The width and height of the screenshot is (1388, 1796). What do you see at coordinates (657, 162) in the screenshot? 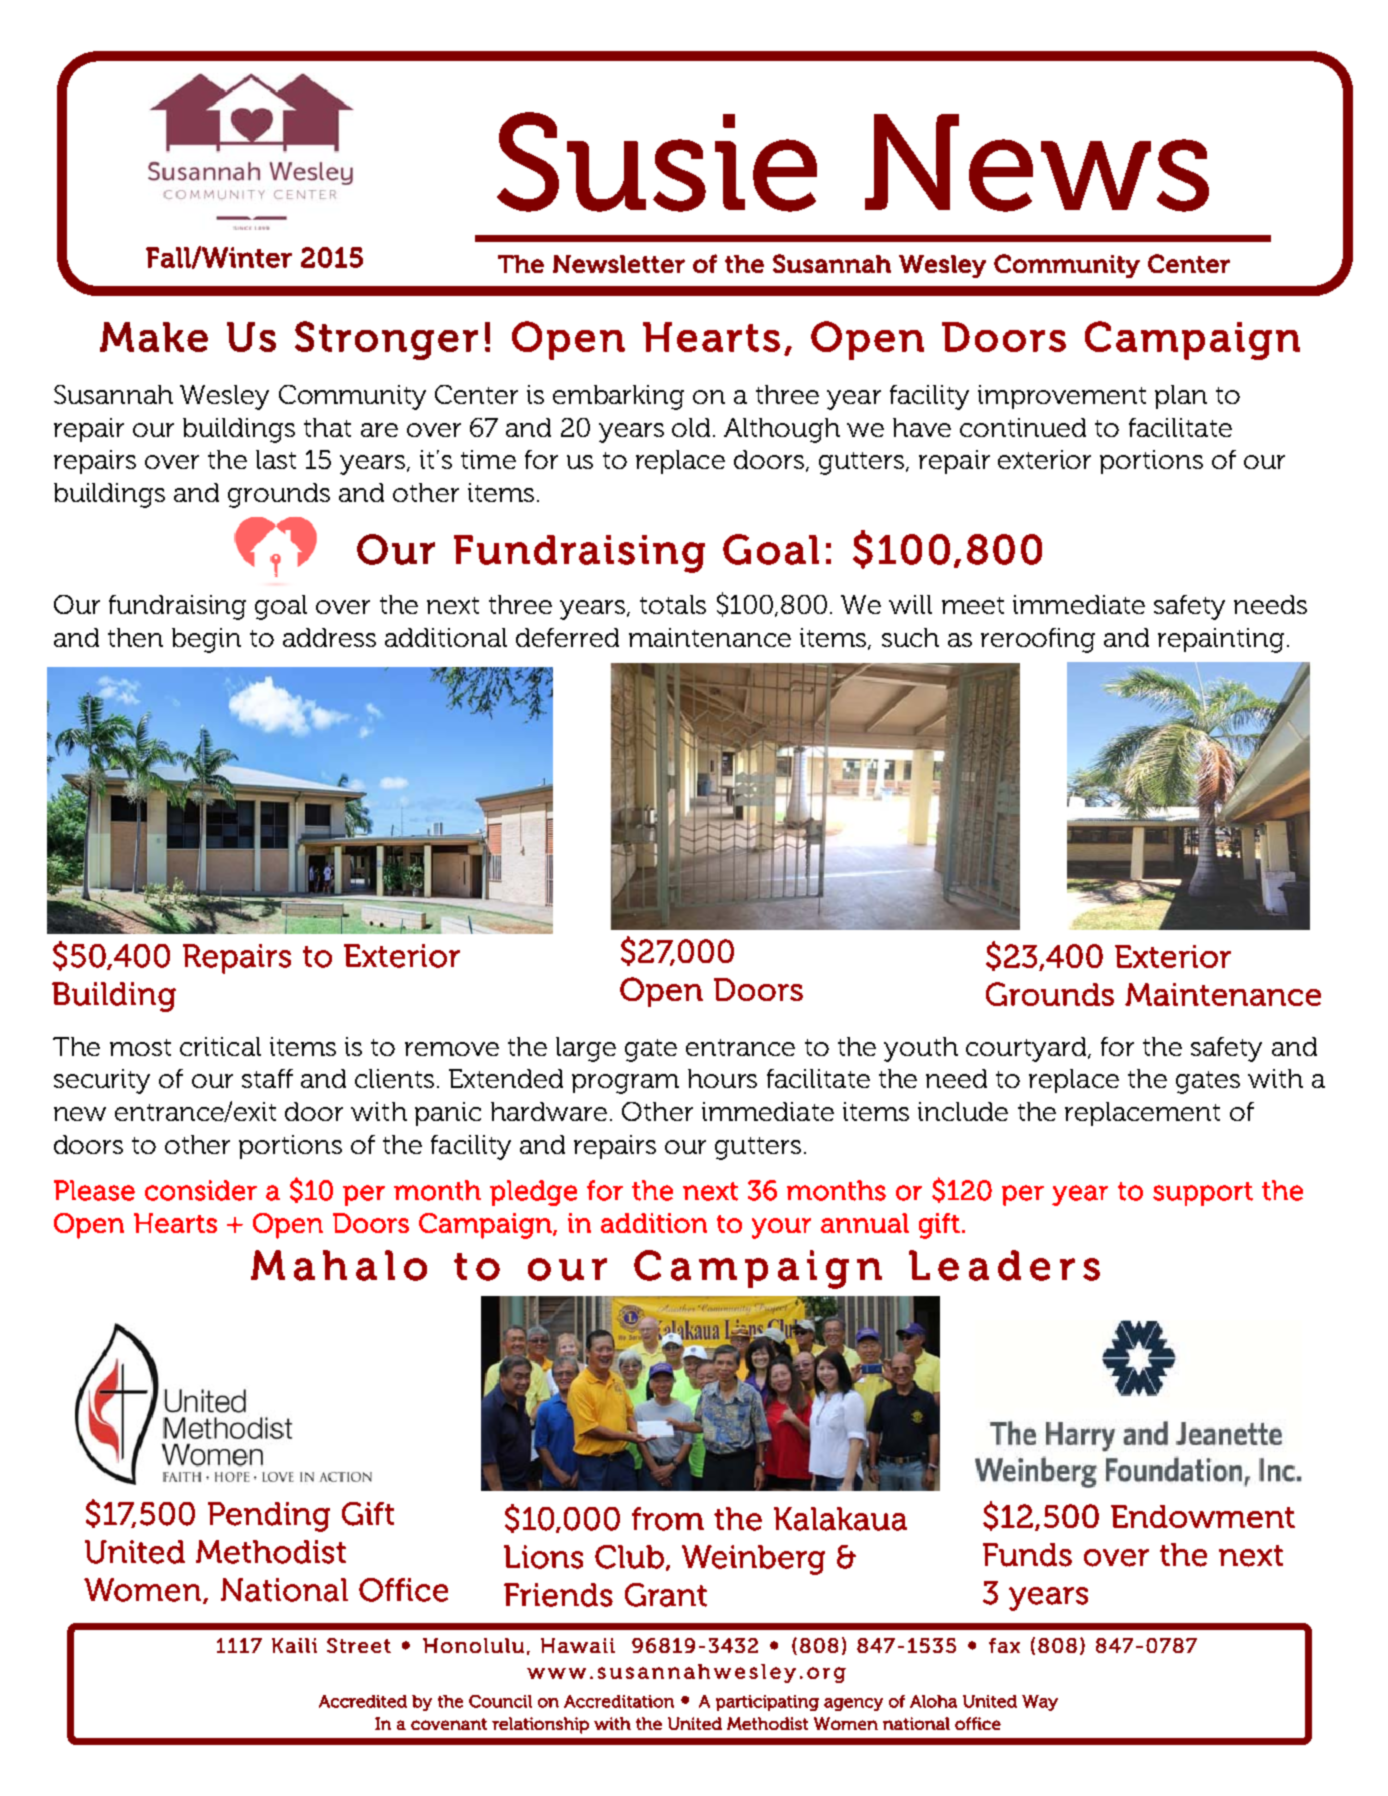
I see `Susie` at bounding box center [657, 162].
